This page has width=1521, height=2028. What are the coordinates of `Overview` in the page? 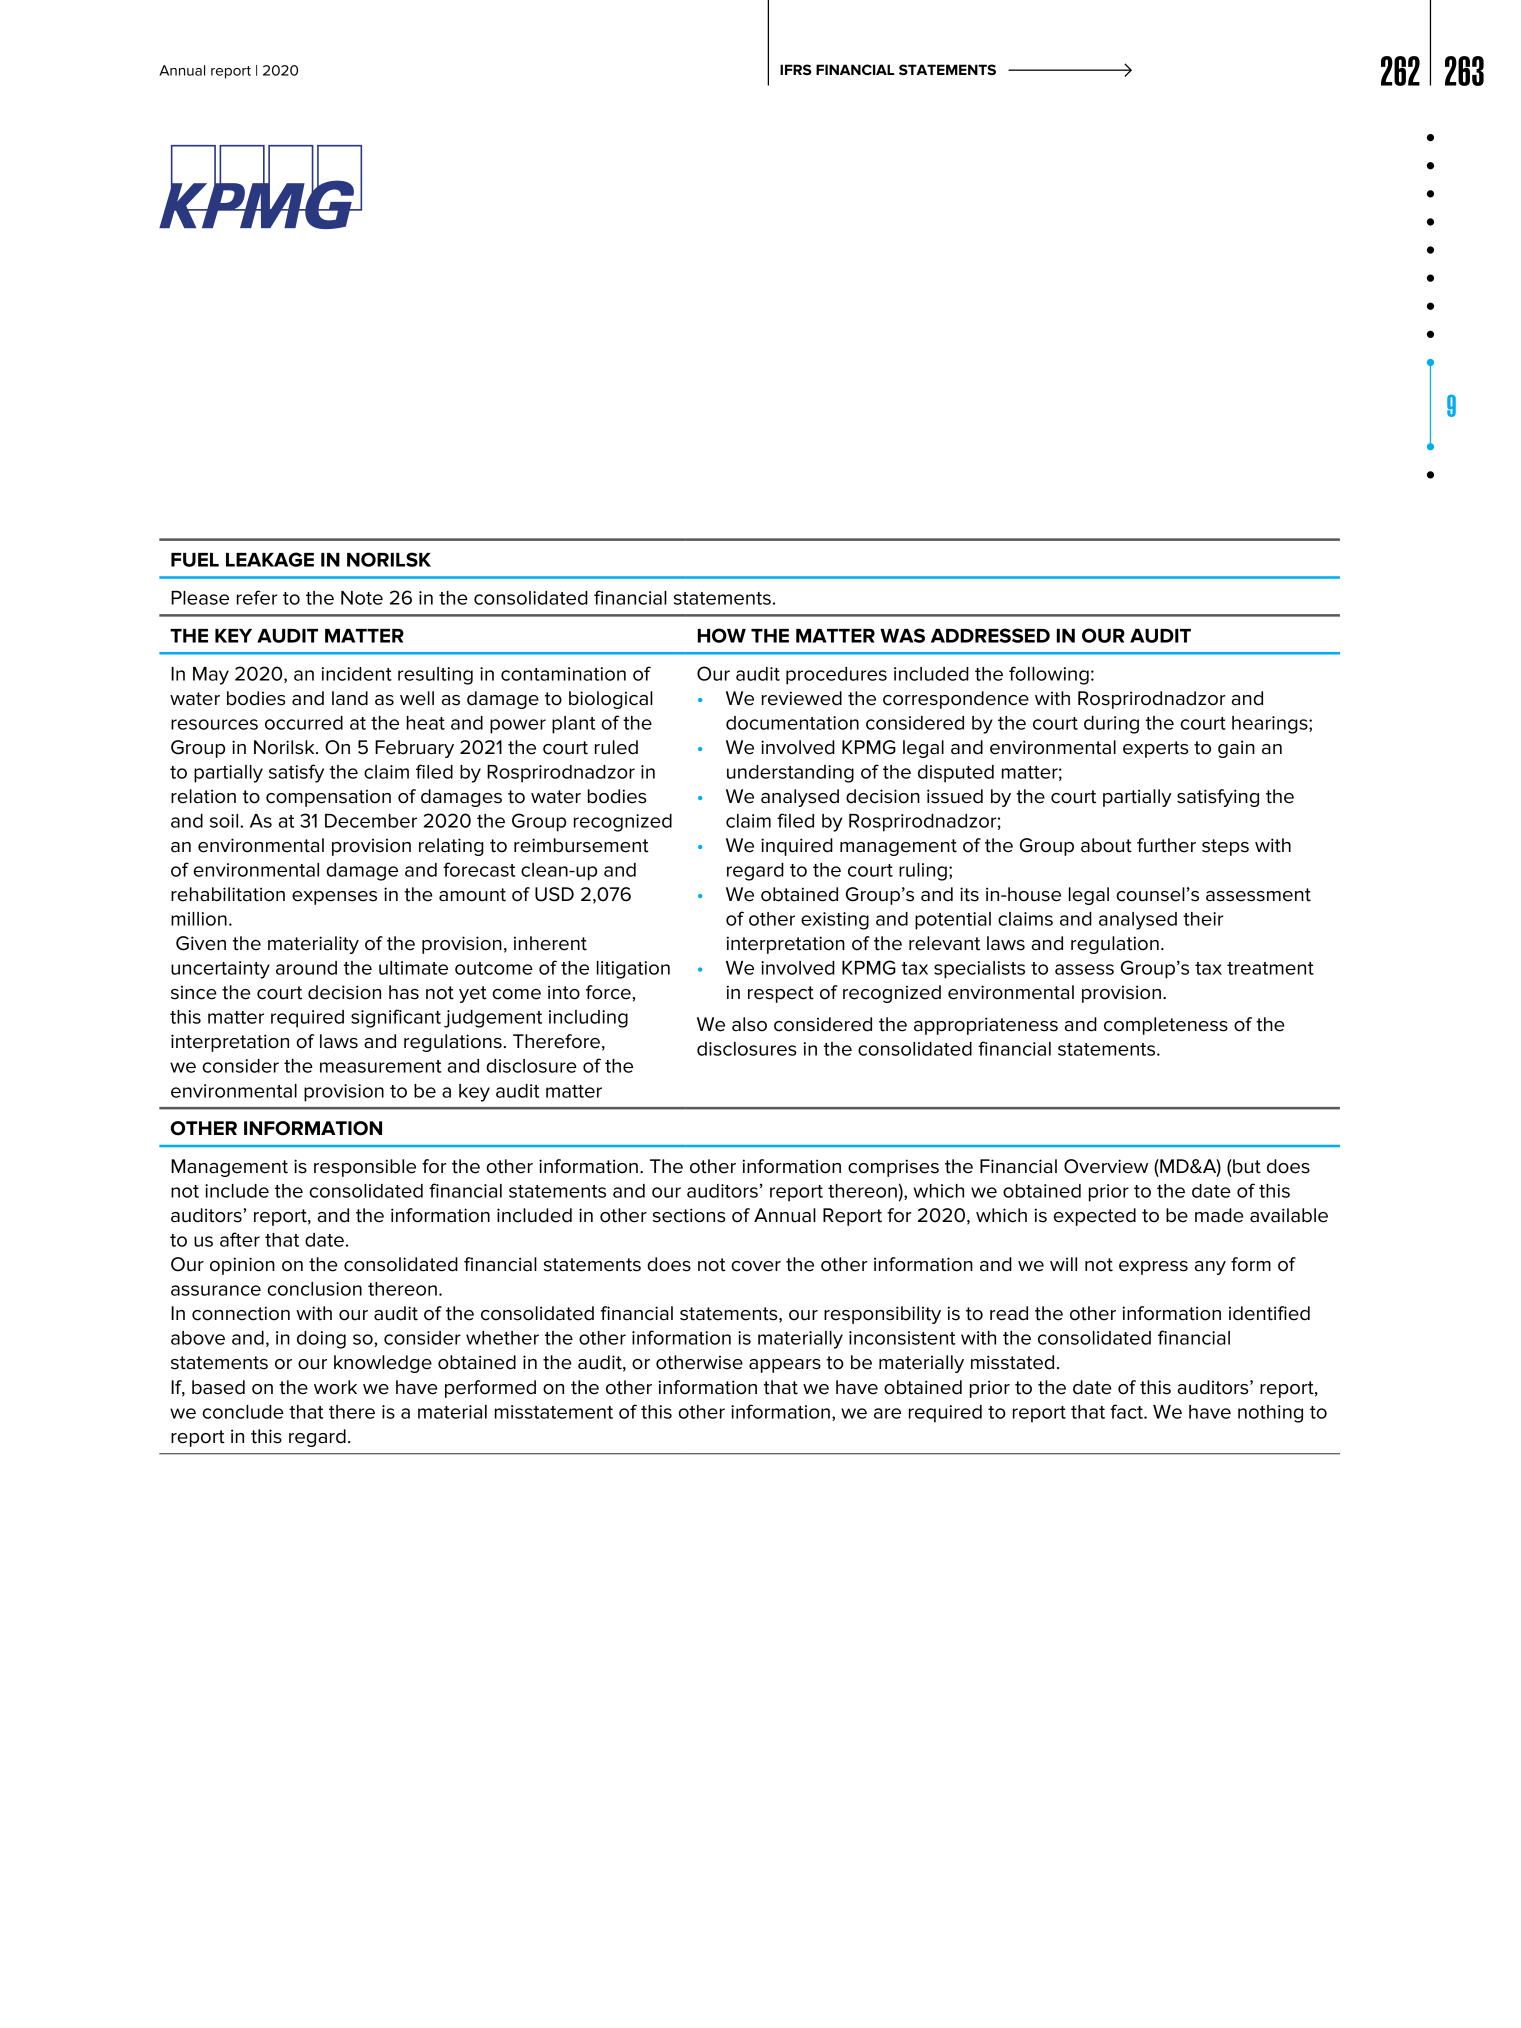 It's located at (1106, 1166).
